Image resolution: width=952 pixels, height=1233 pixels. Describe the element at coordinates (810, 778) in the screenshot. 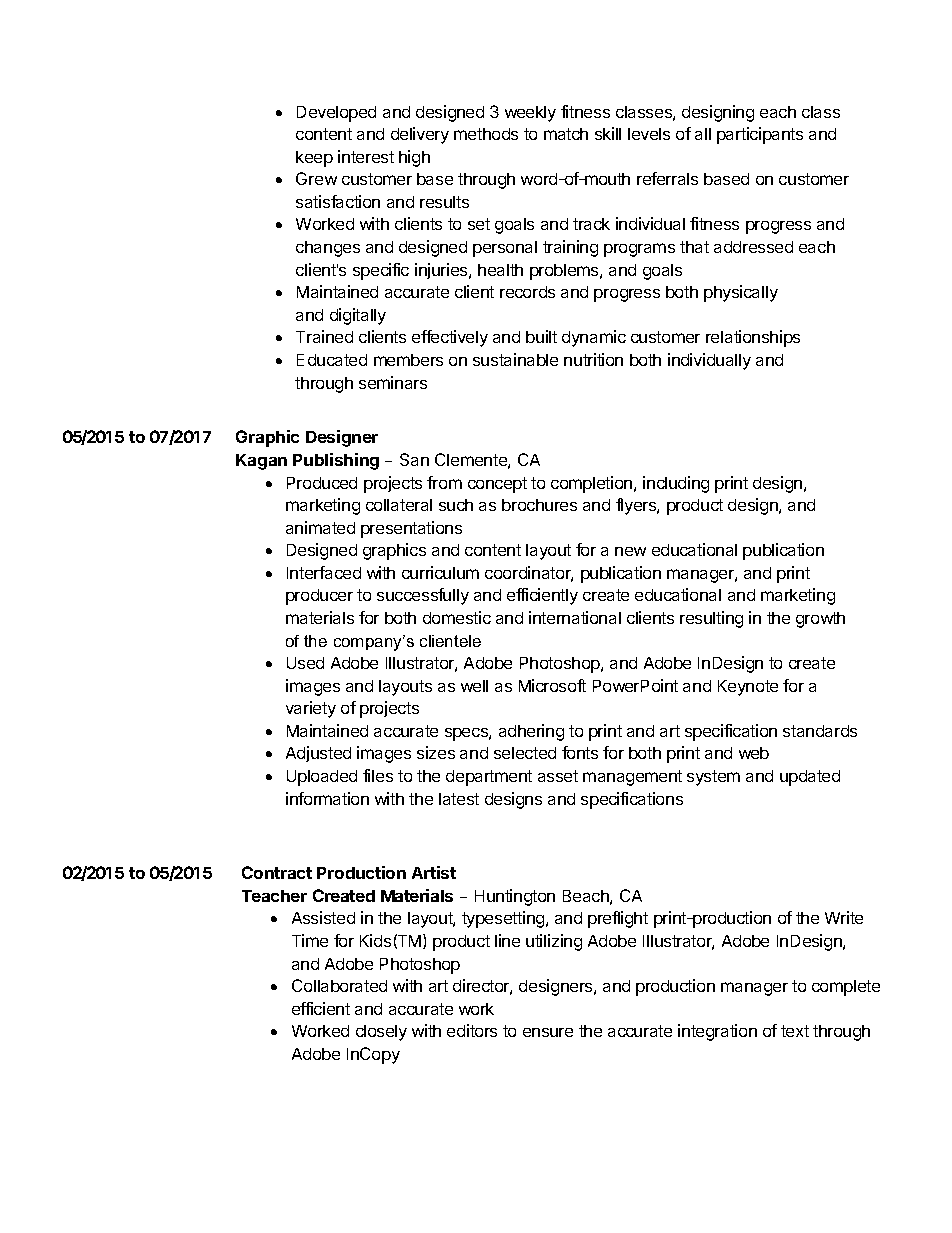

I see `updated` at that location.
